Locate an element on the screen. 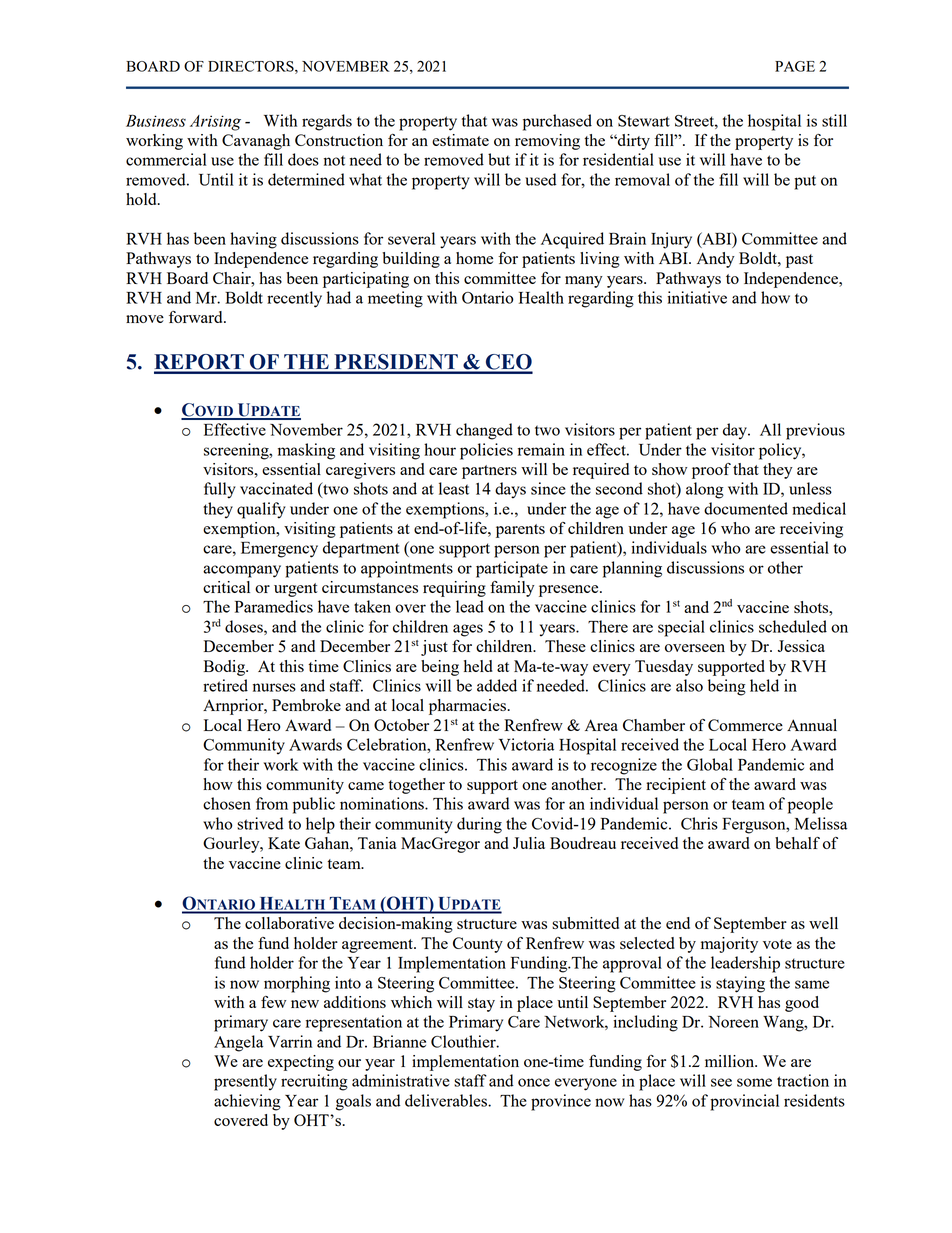  presently is located at coordinates (245, 1082).
